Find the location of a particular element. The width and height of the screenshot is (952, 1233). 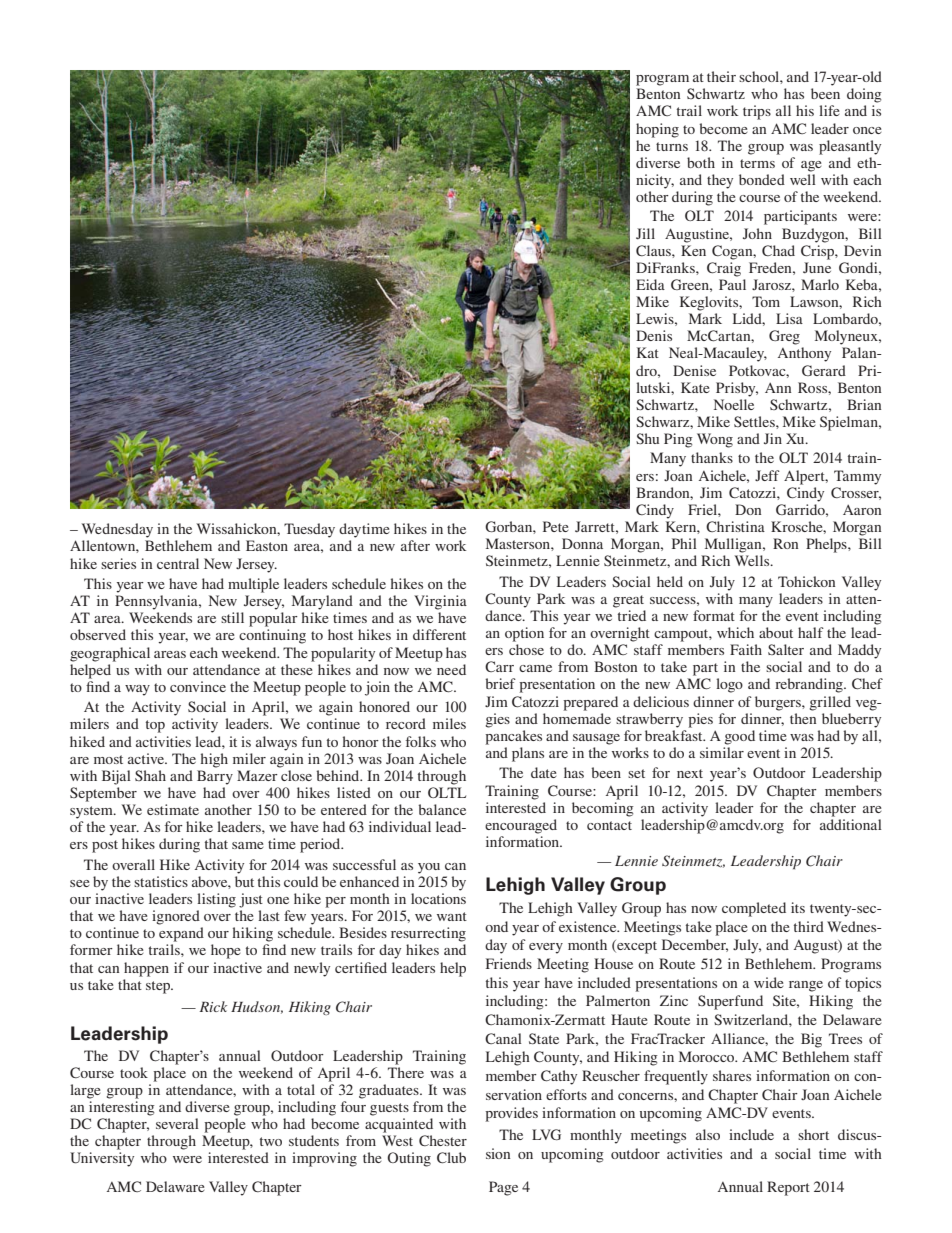

trips is located at coordinates (757, 112).
